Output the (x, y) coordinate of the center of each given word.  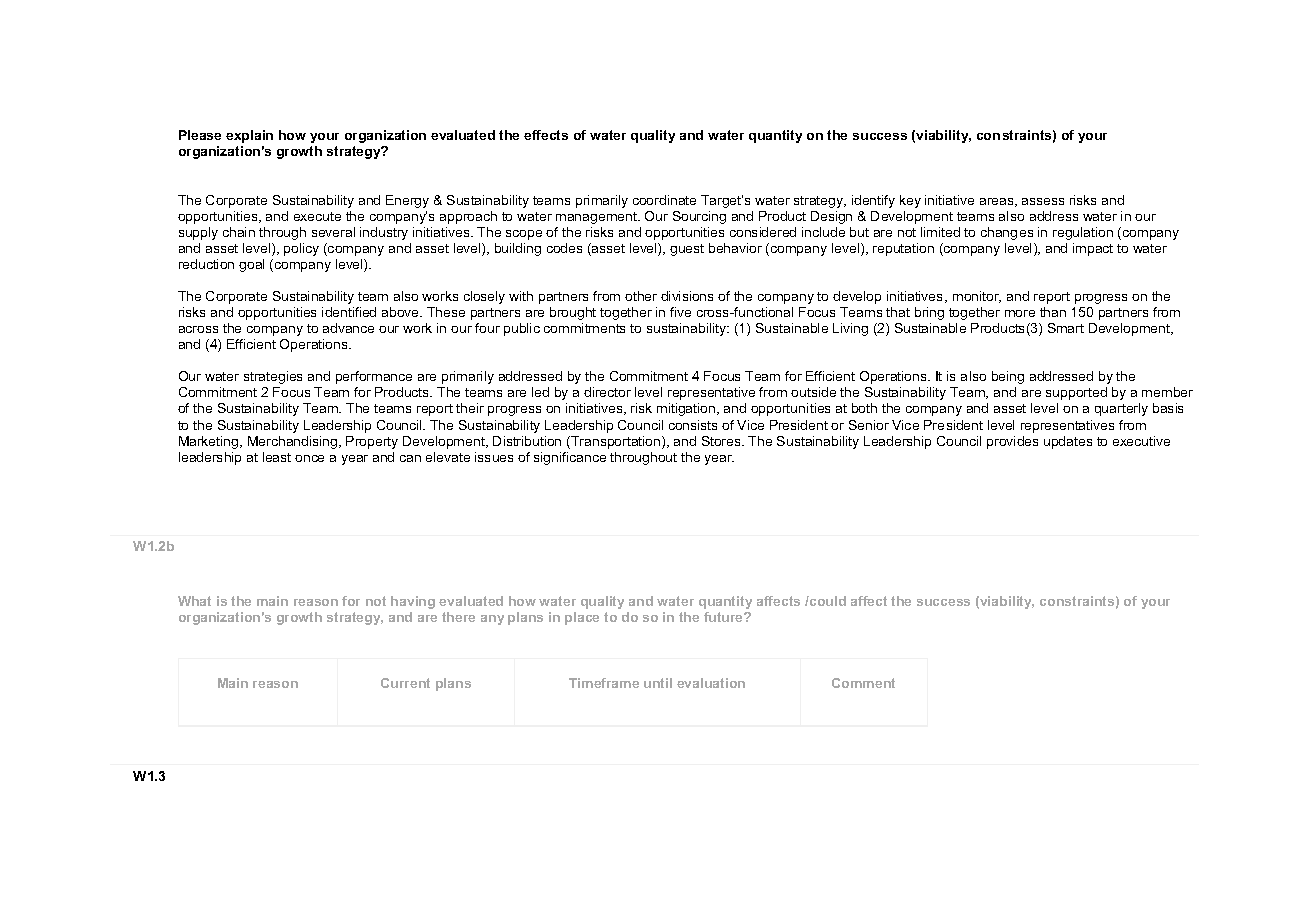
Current (405, 683)
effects (546, 135)
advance (348, 328)
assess (1043, 201)
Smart (1066, 328)
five (680, 312)
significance (570, 458)
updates (1068, 442)
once (309, 458)
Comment (863, 683)
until (658, 683)
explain (249, 136)
